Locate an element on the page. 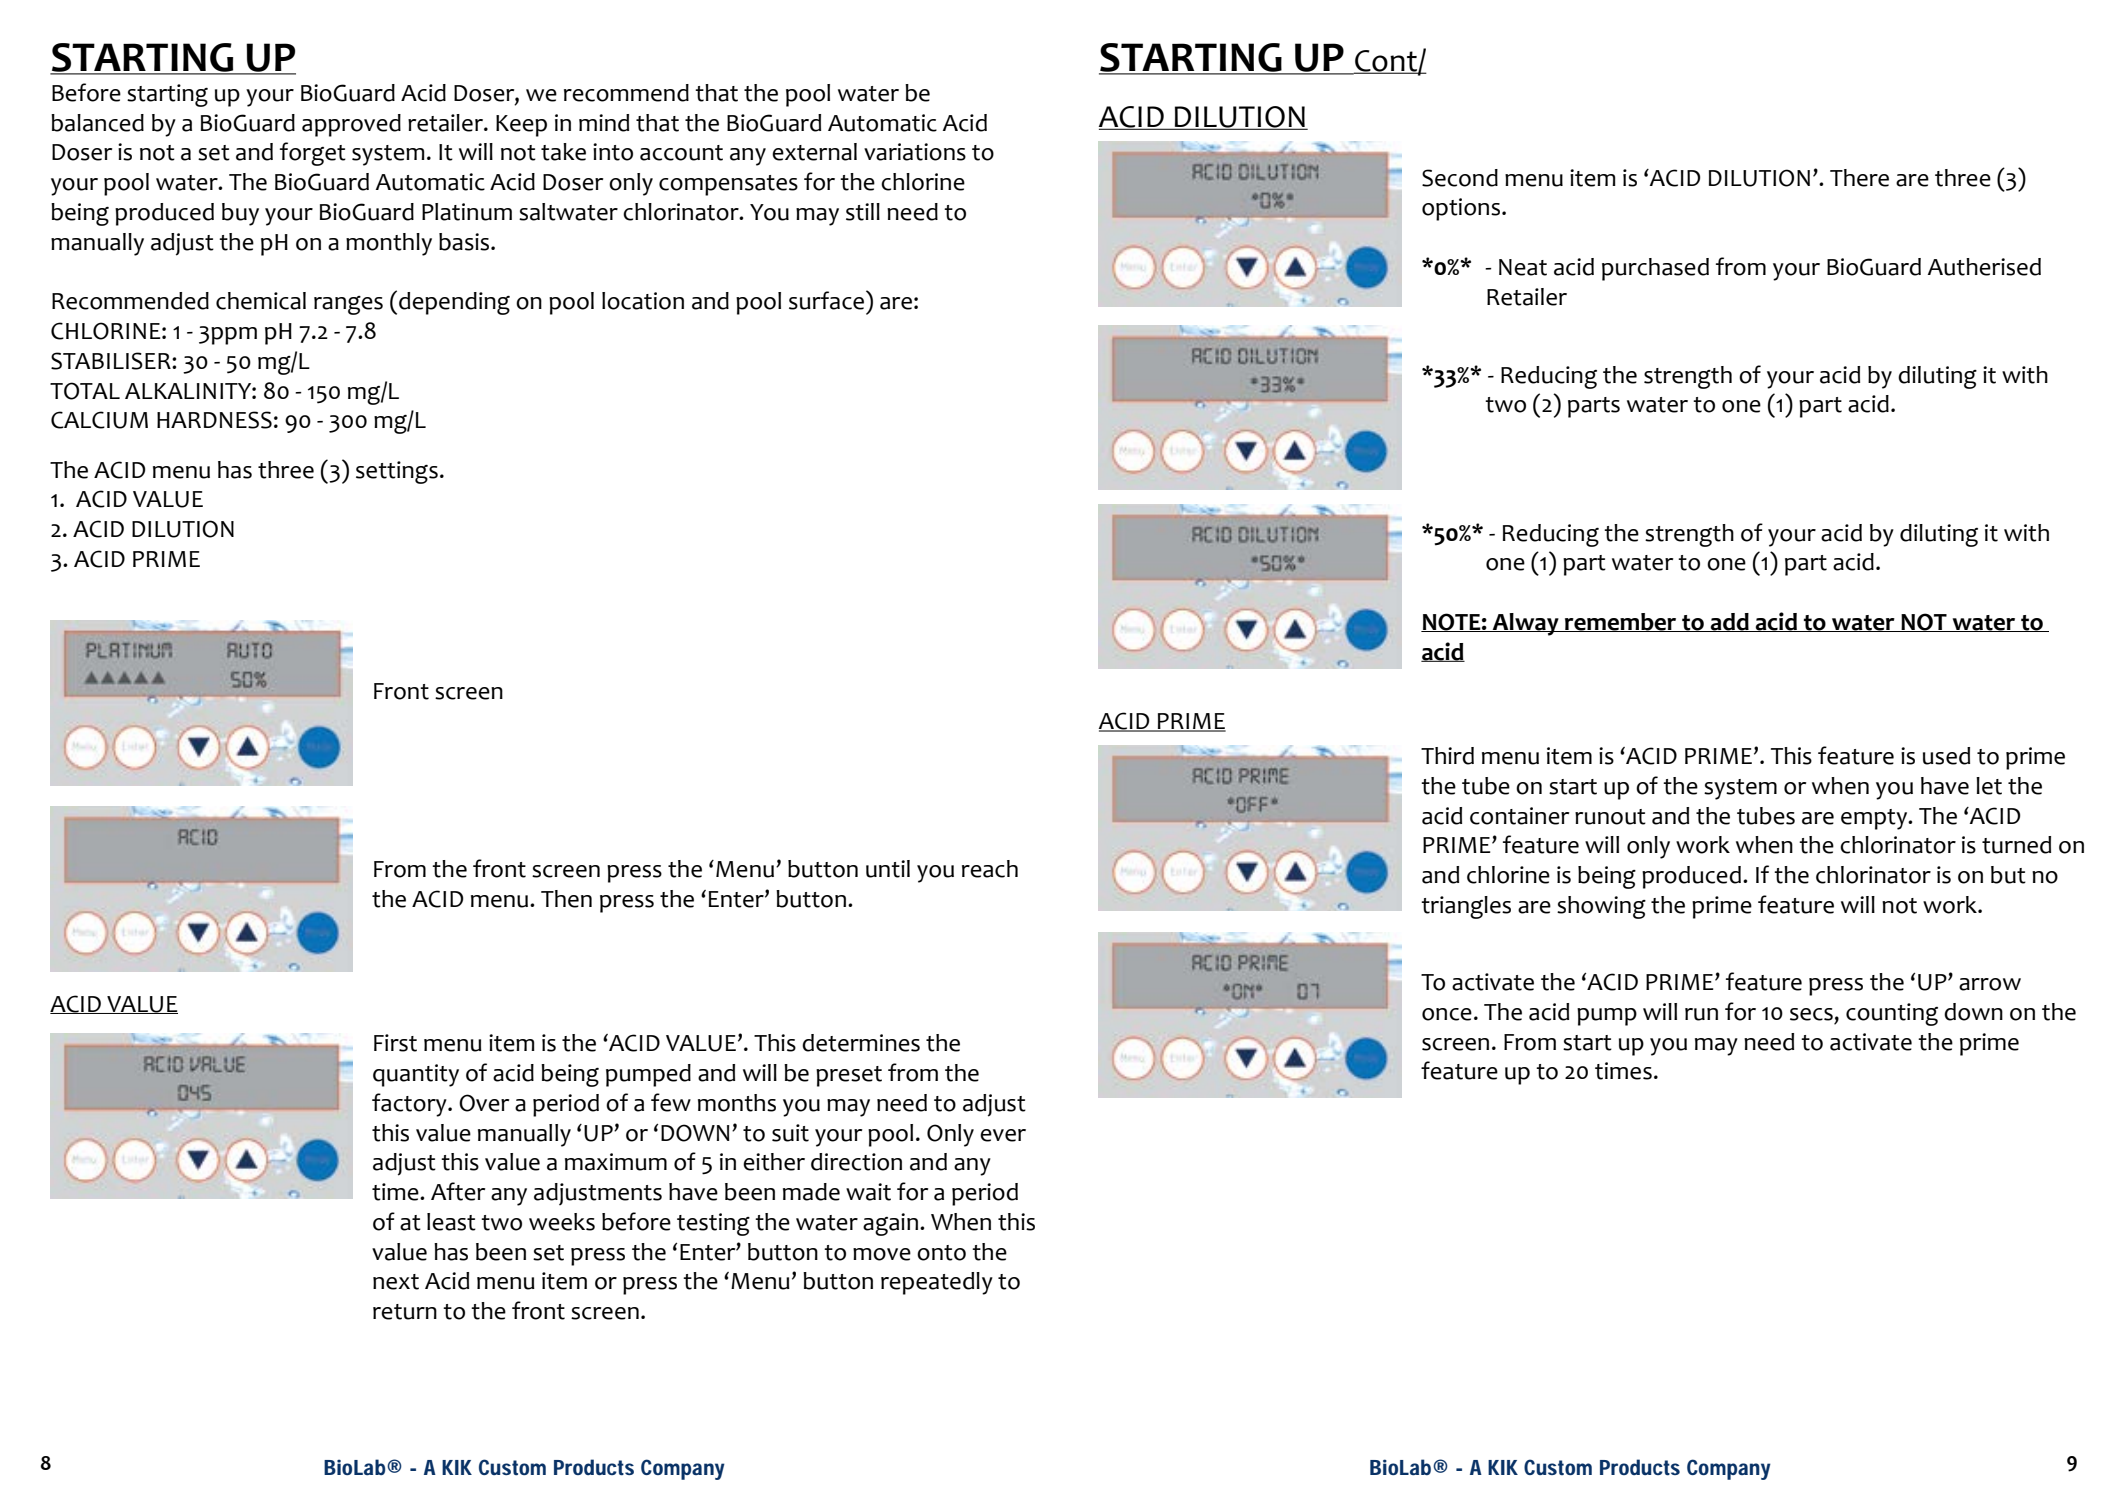  purchased is located at coordinates (1655, 269).
